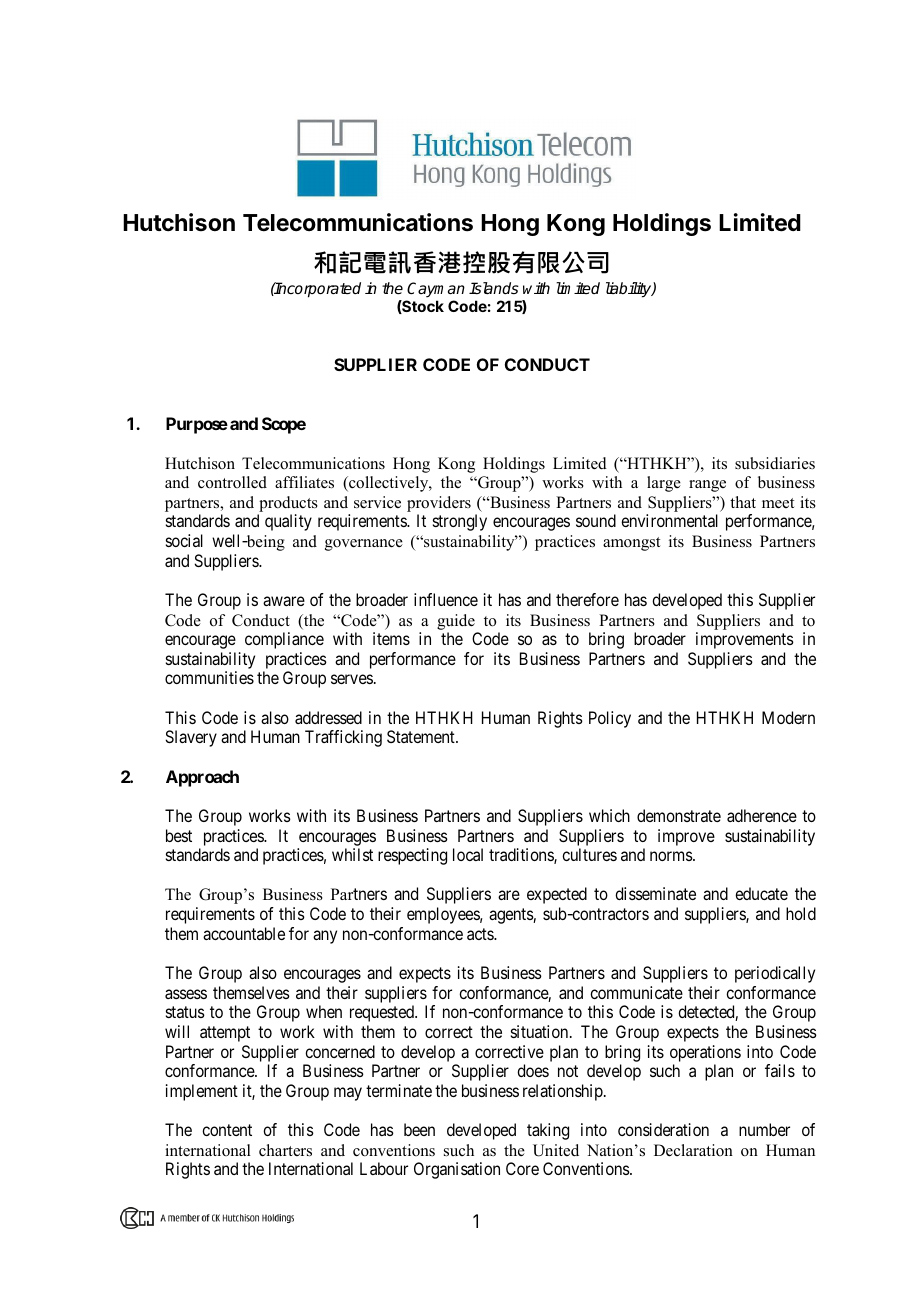  Describe the element at coordinates (775, 463) in the screenshot. I see `subsidiaries` at that location.
